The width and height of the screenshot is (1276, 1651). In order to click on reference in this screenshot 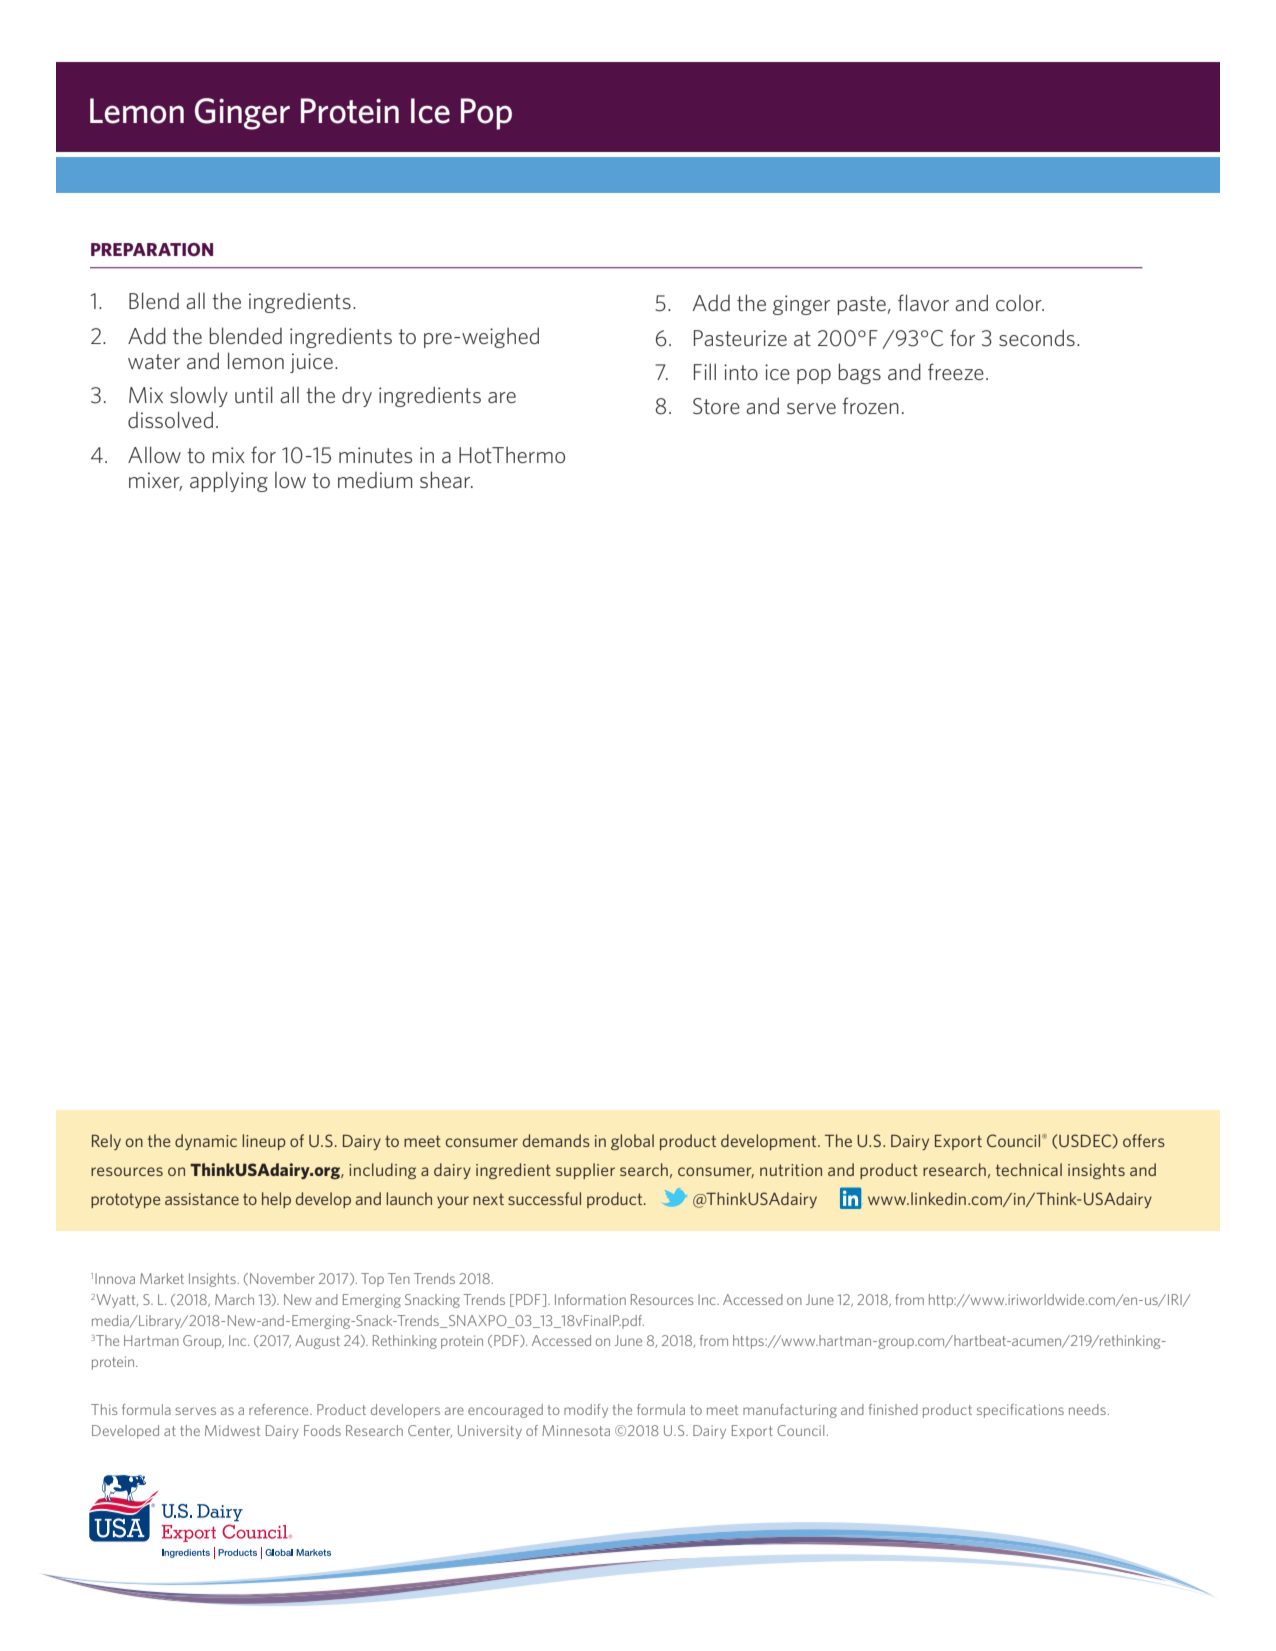, I will do `click(280, 1409)`.
